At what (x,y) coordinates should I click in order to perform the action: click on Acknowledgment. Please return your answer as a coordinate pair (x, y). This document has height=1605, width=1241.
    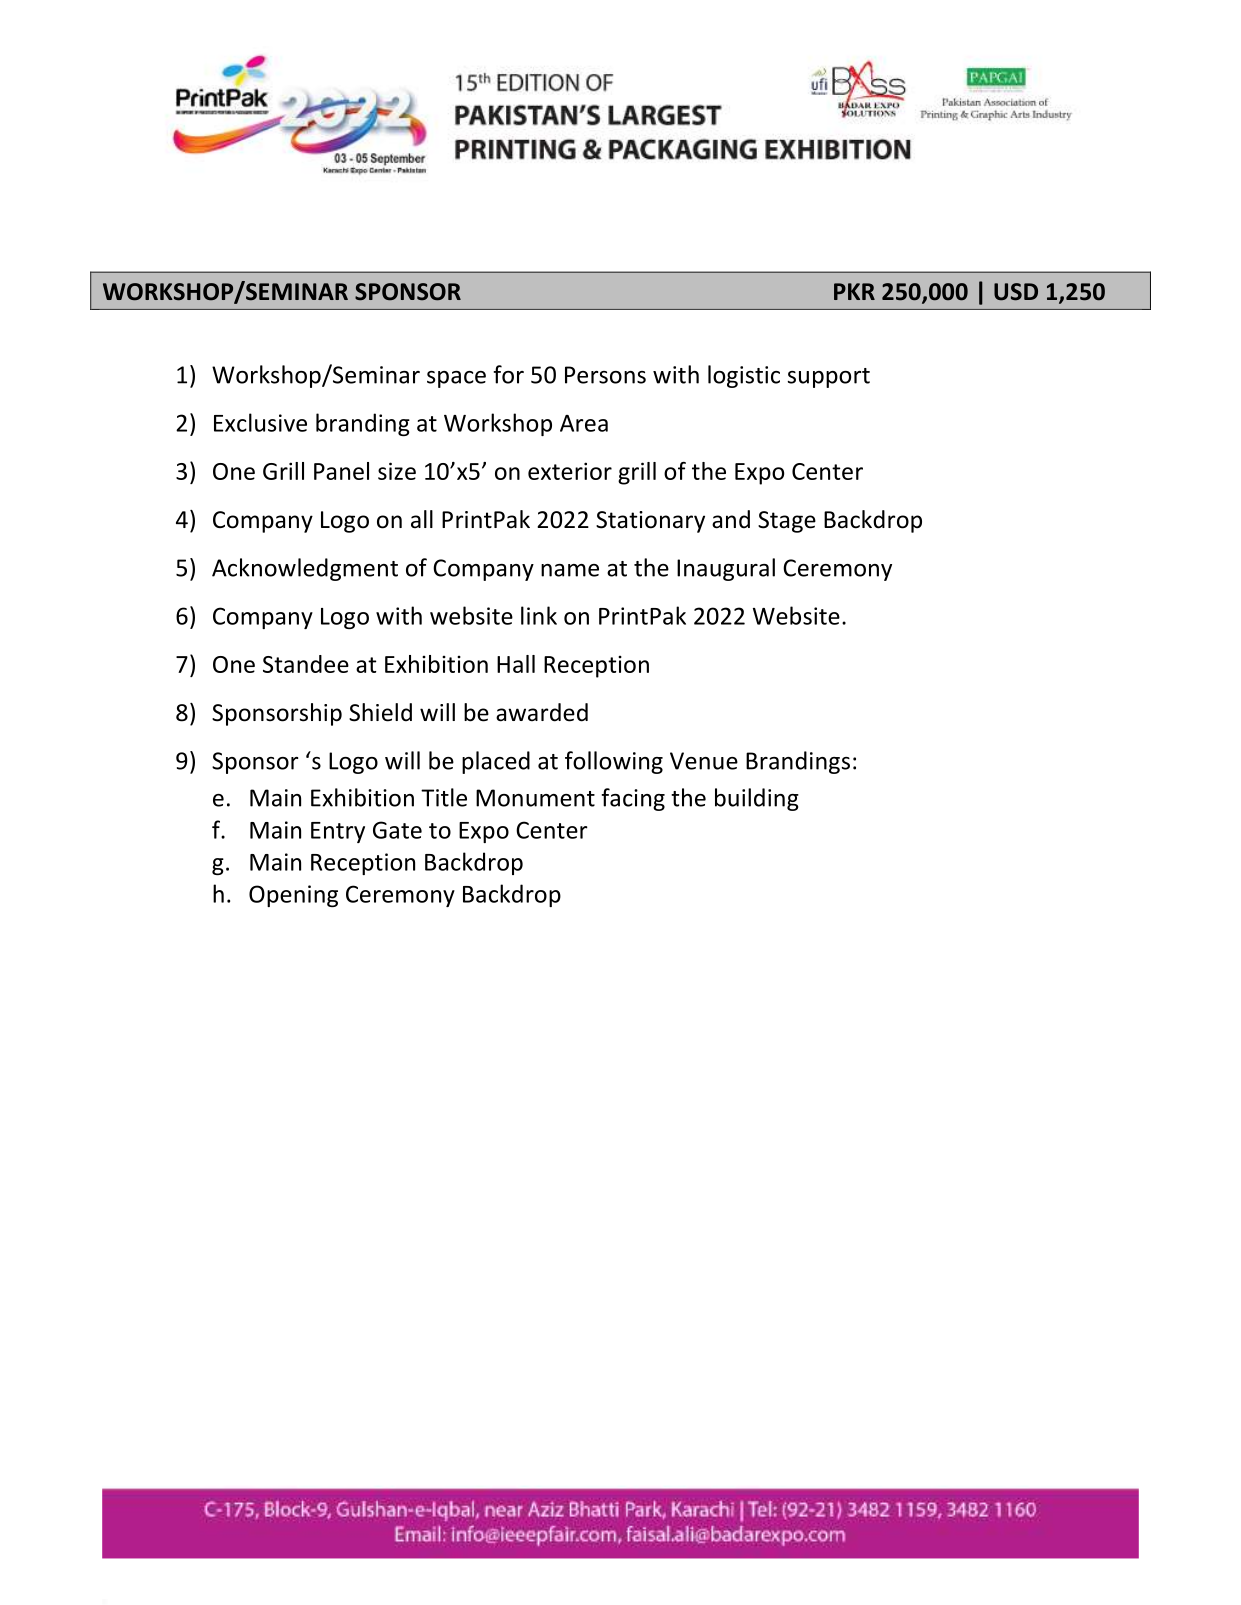
    Looking at the image, I should click on (305, 569).
